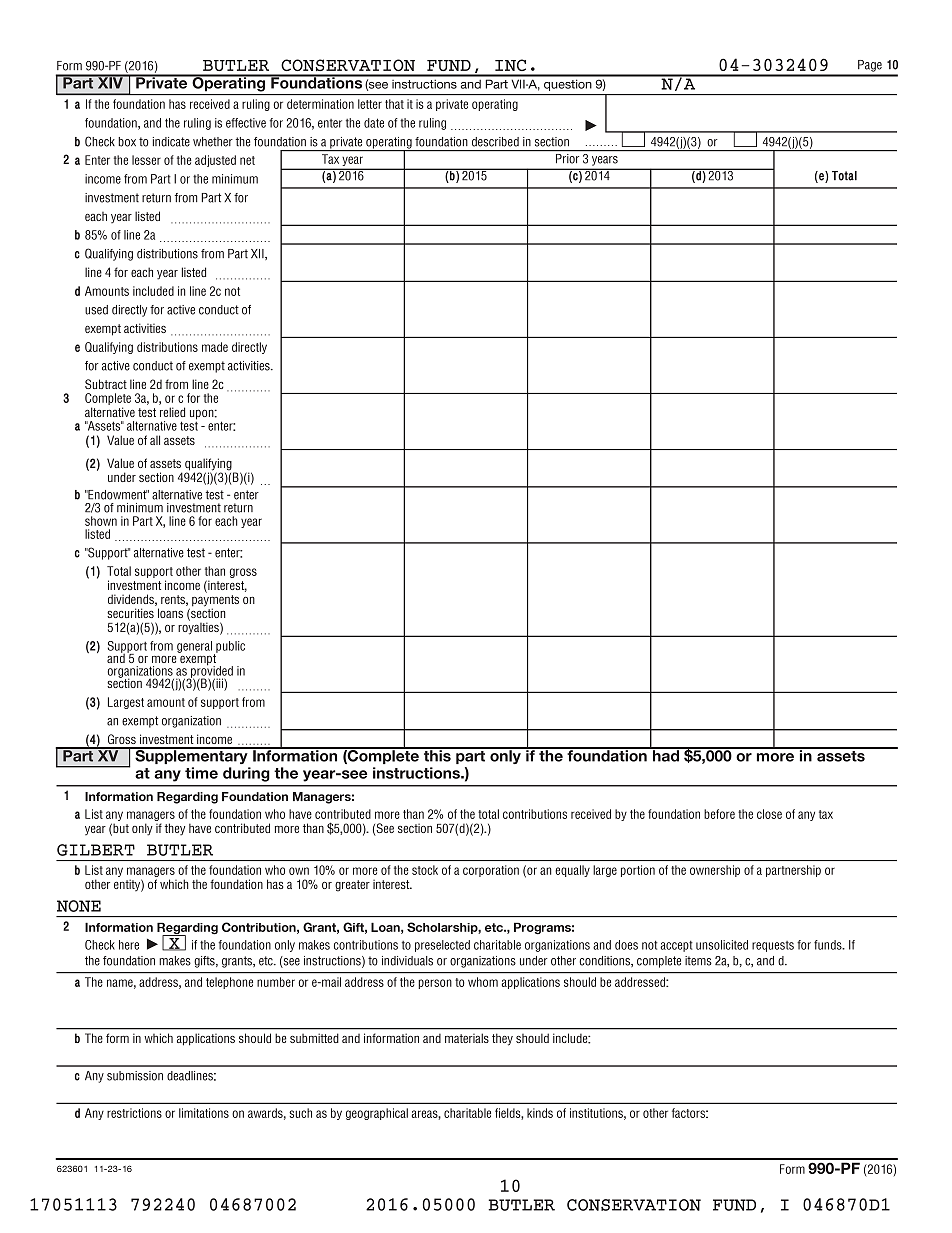 This page has width=952, height=1233. I want to click on Prior, so click(567, 159).
